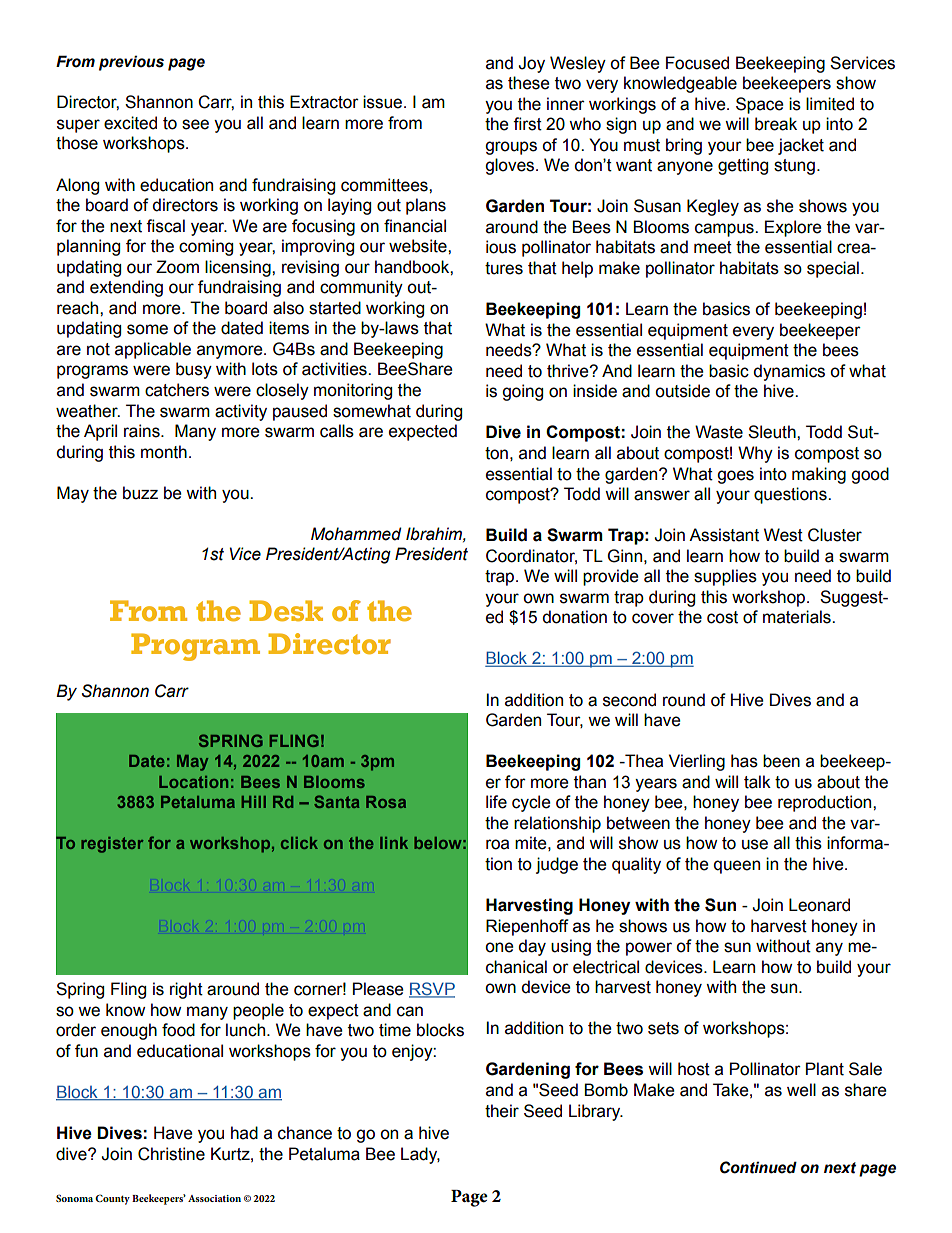  I want to click on materials, so click(798, 617).
